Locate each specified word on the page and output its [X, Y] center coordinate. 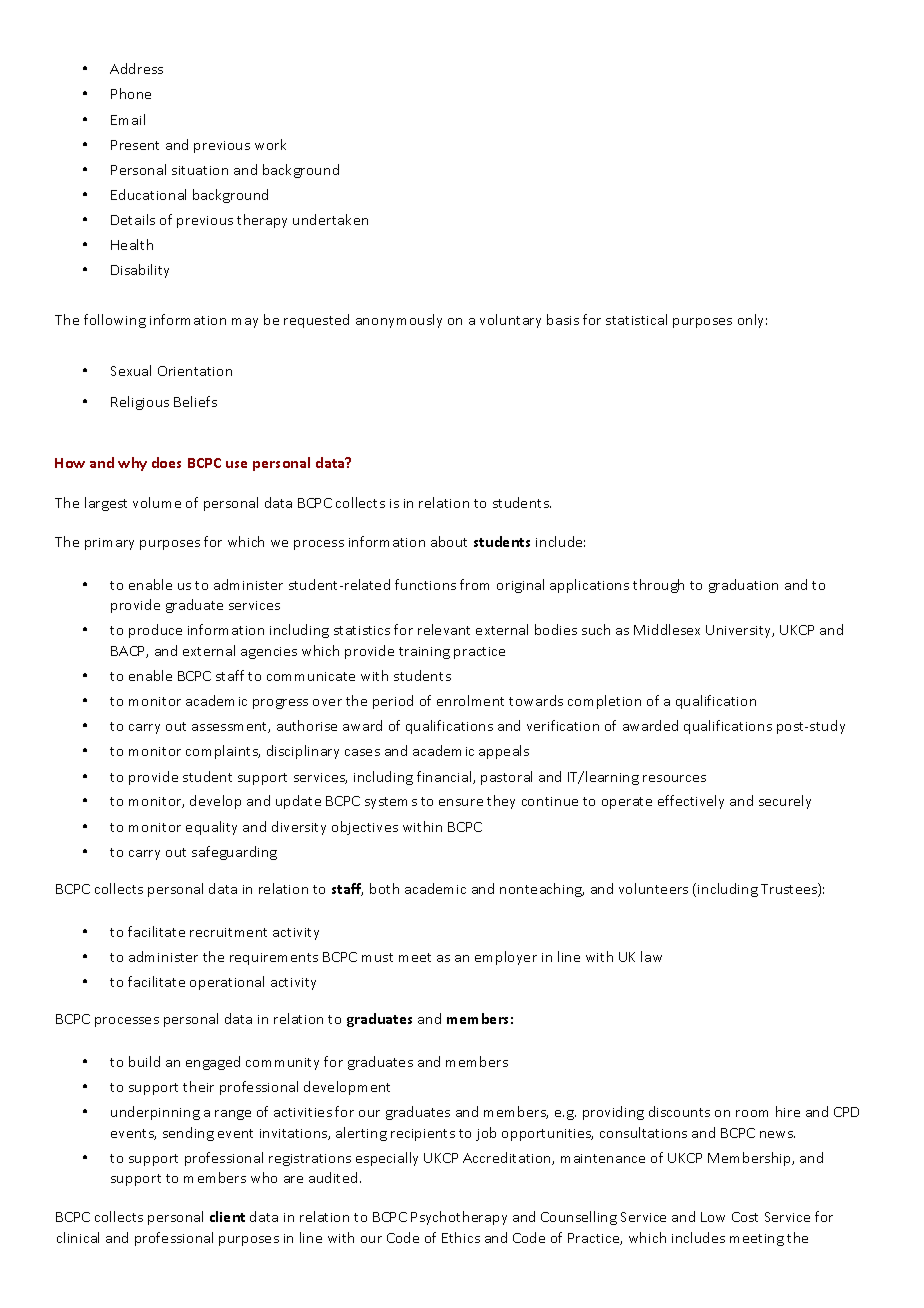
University [740, 631]
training [424, 653]
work [270, 144]
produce [155, 631]
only [752, 321]
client [227, 1216]
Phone [131, 93]
